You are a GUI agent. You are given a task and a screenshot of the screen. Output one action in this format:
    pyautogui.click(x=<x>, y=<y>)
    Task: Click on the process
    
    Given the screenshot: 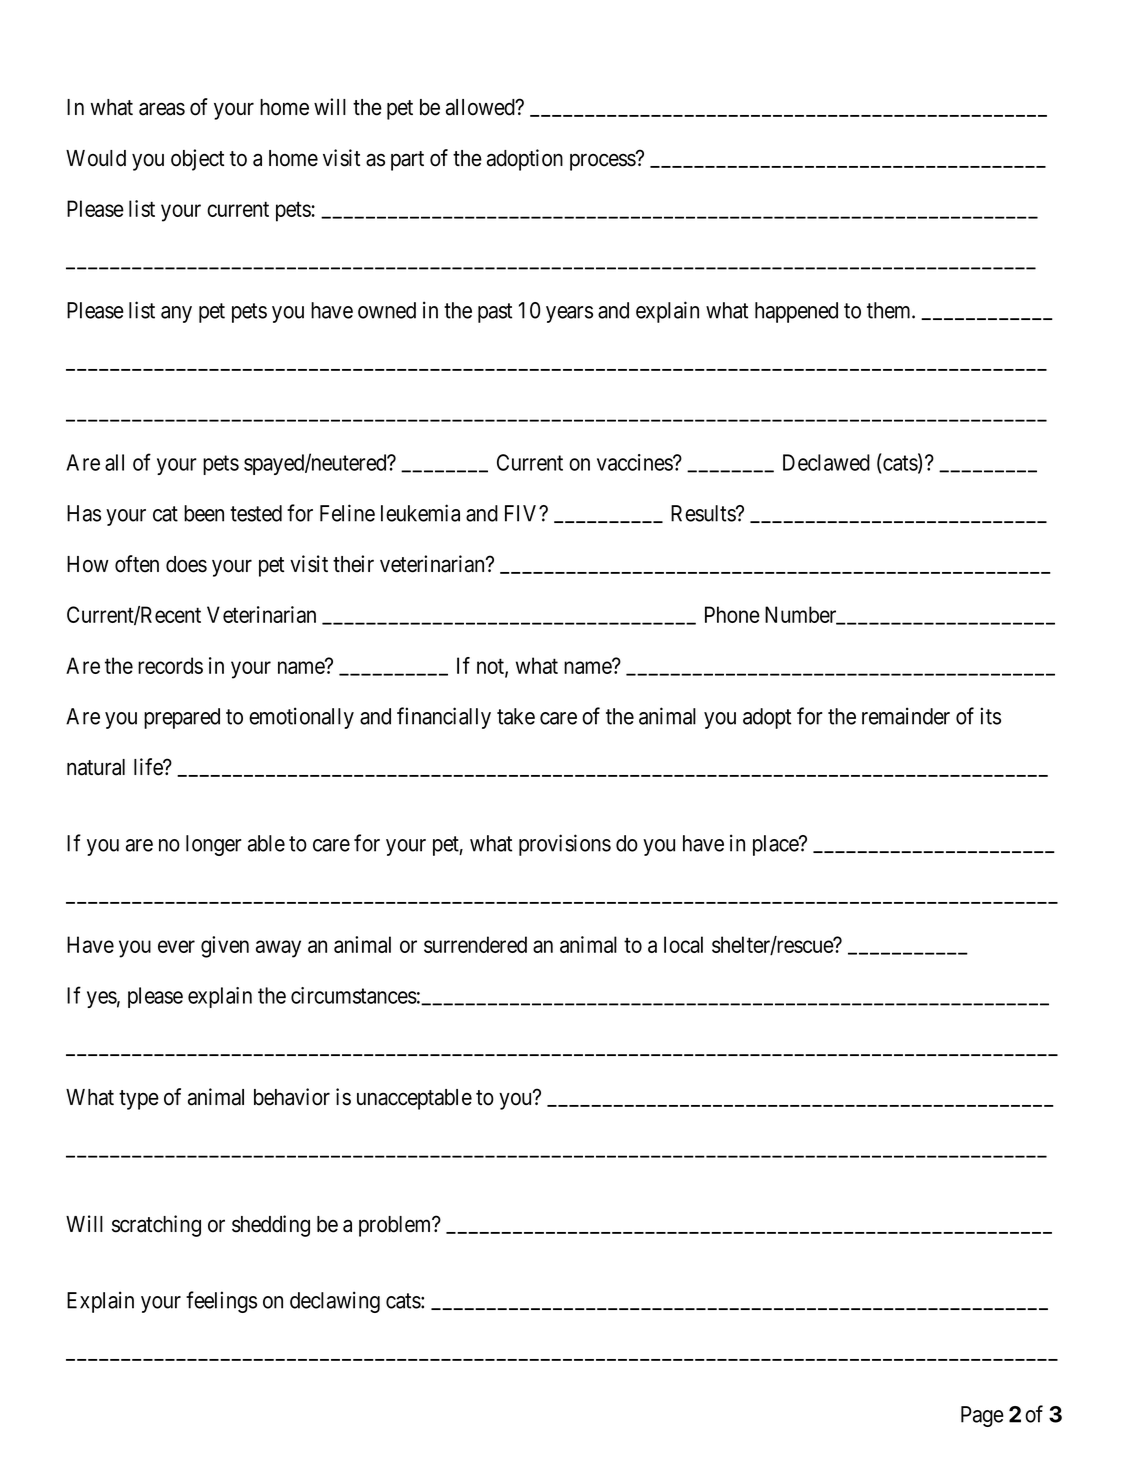 What is the action you would take?
    pyautogui.click(x=603, y=162)
